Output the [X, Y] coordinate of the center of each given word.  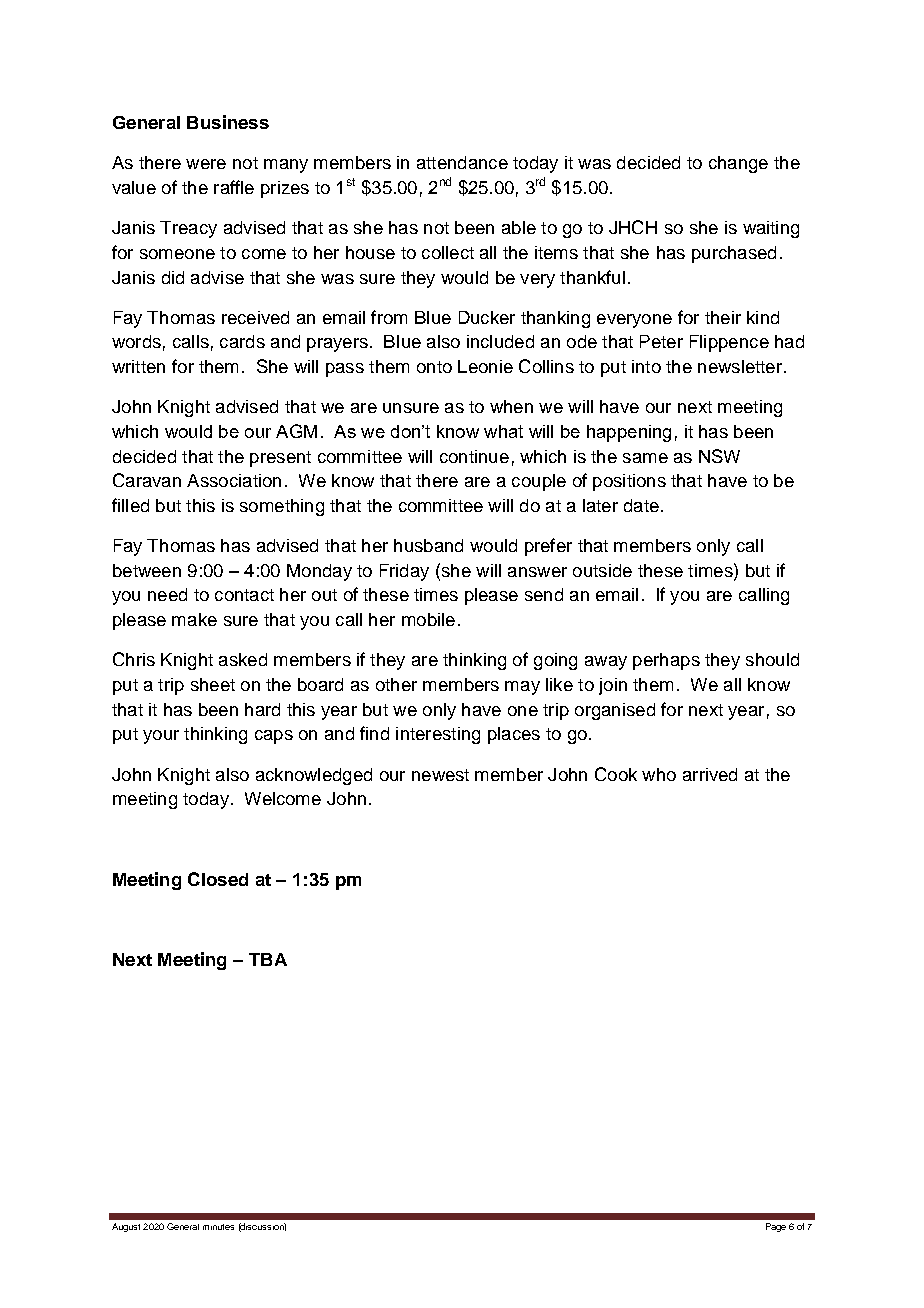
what [503, 431]
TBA [268, 959]
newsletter [741, 366]
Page [776, 1227]
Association [234, 480]
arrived [710, 774]
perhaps [666, 661]
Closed [218, 879]
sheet [213, 684]
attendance [462, 162]
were [206, 164]
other [396, 684]
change [738, 164]
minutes [218, 1227]
